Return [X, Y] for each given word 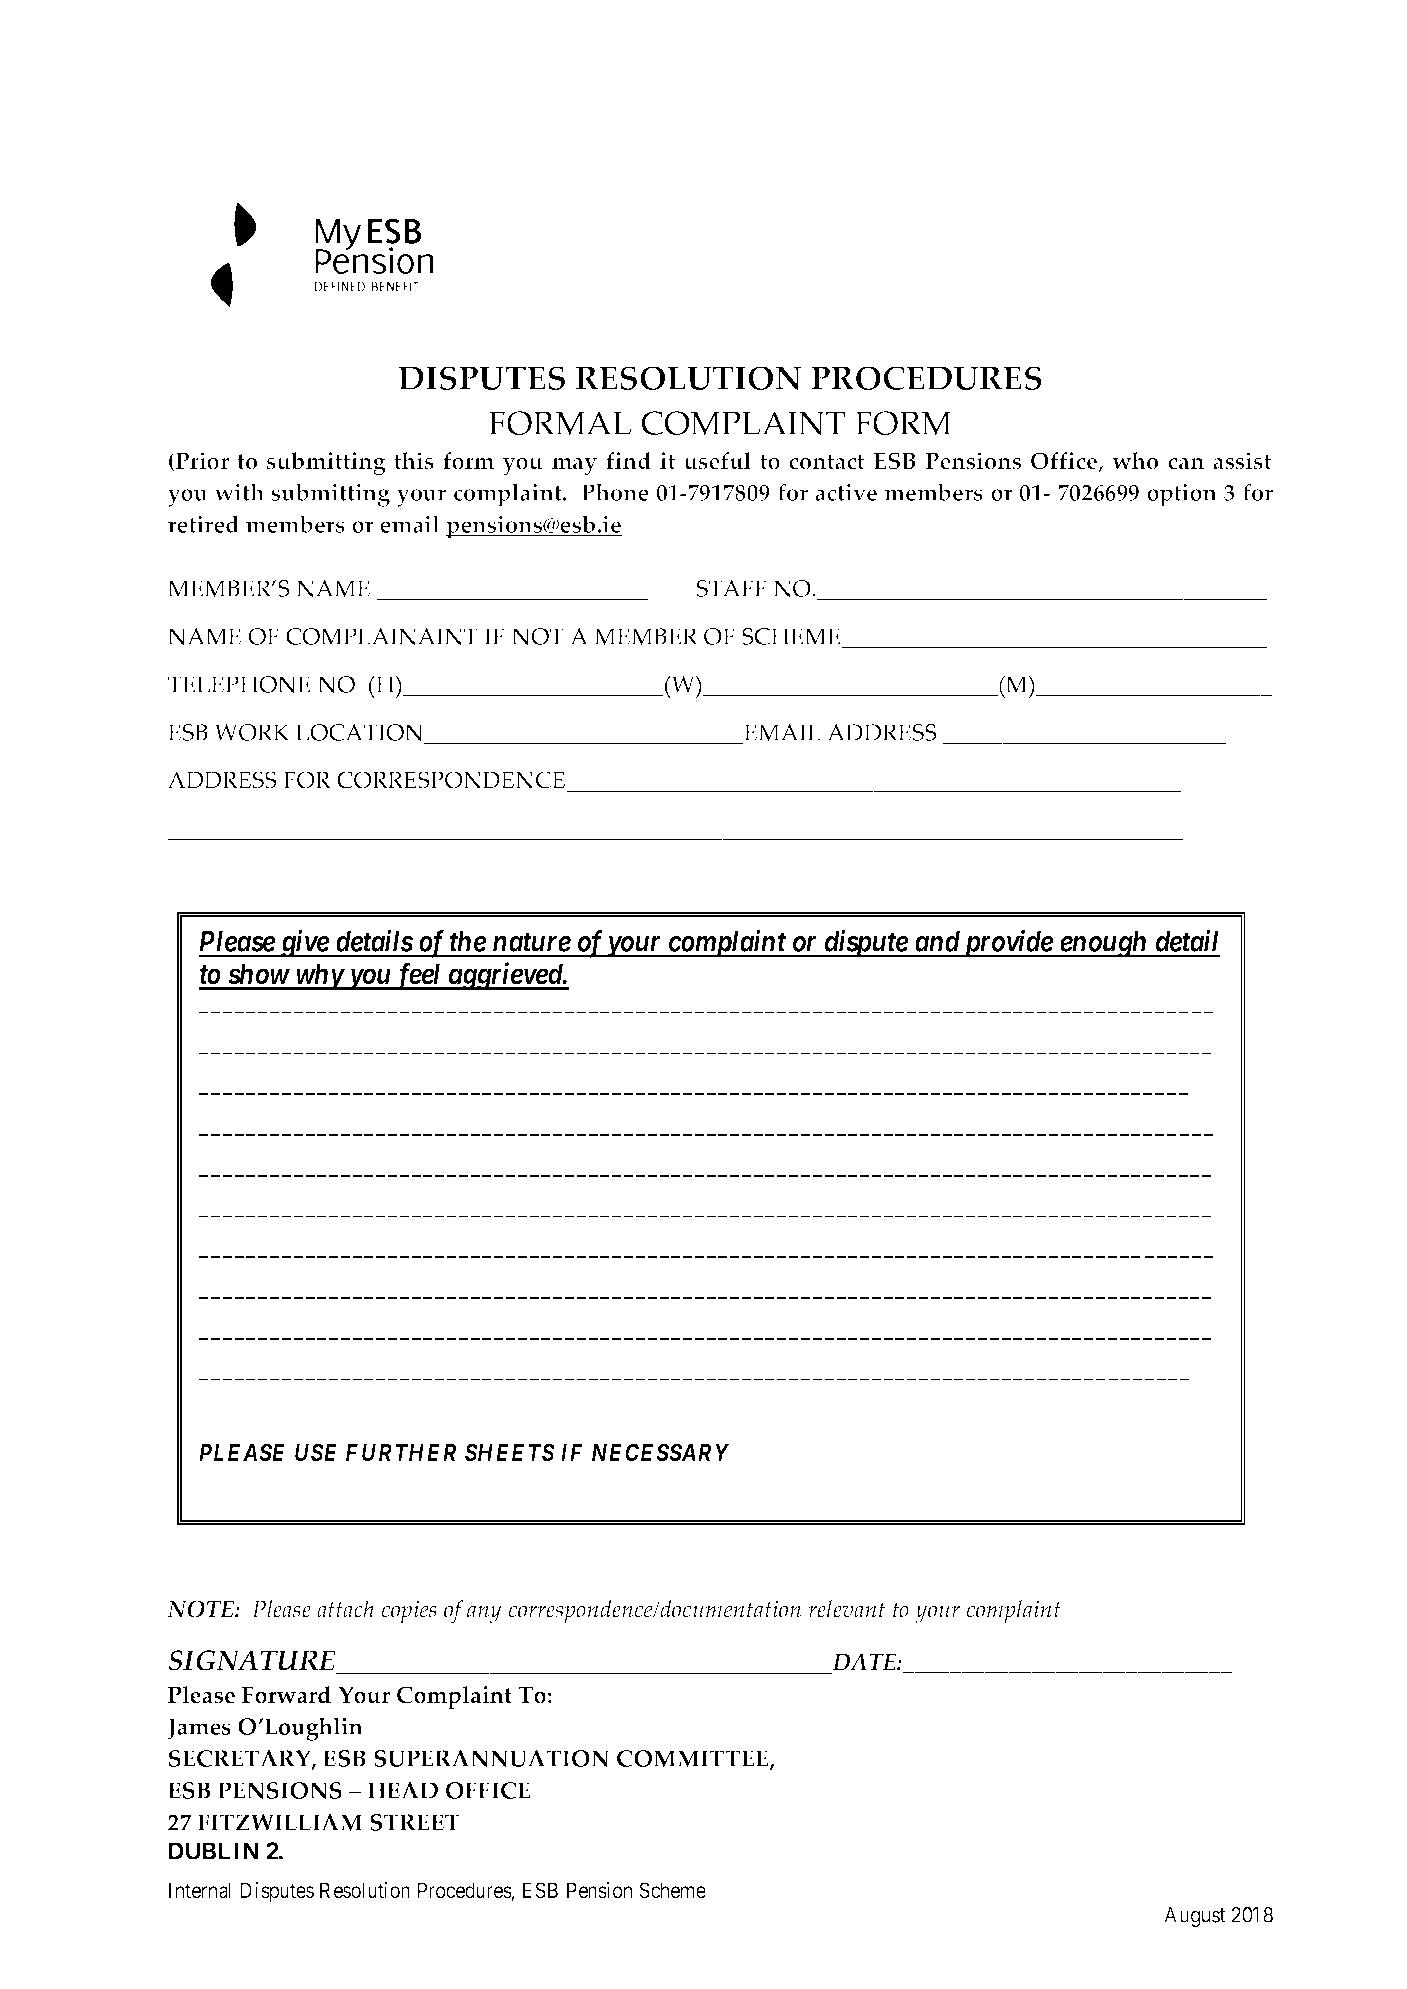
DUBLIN [214, 1851]
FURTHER [401, 1452]
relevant [846, 1609]
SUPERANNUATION [492, 1758]
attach [345, 1609]
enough [1103, 944]
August [1195, 1917]
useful [717, 461]
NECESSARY [660, 1452]
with [239, 492]
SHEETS [510, 1452]
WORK [252, 732]
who [1135, 461]
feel [418, 976]
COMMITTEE [694, 1760]
